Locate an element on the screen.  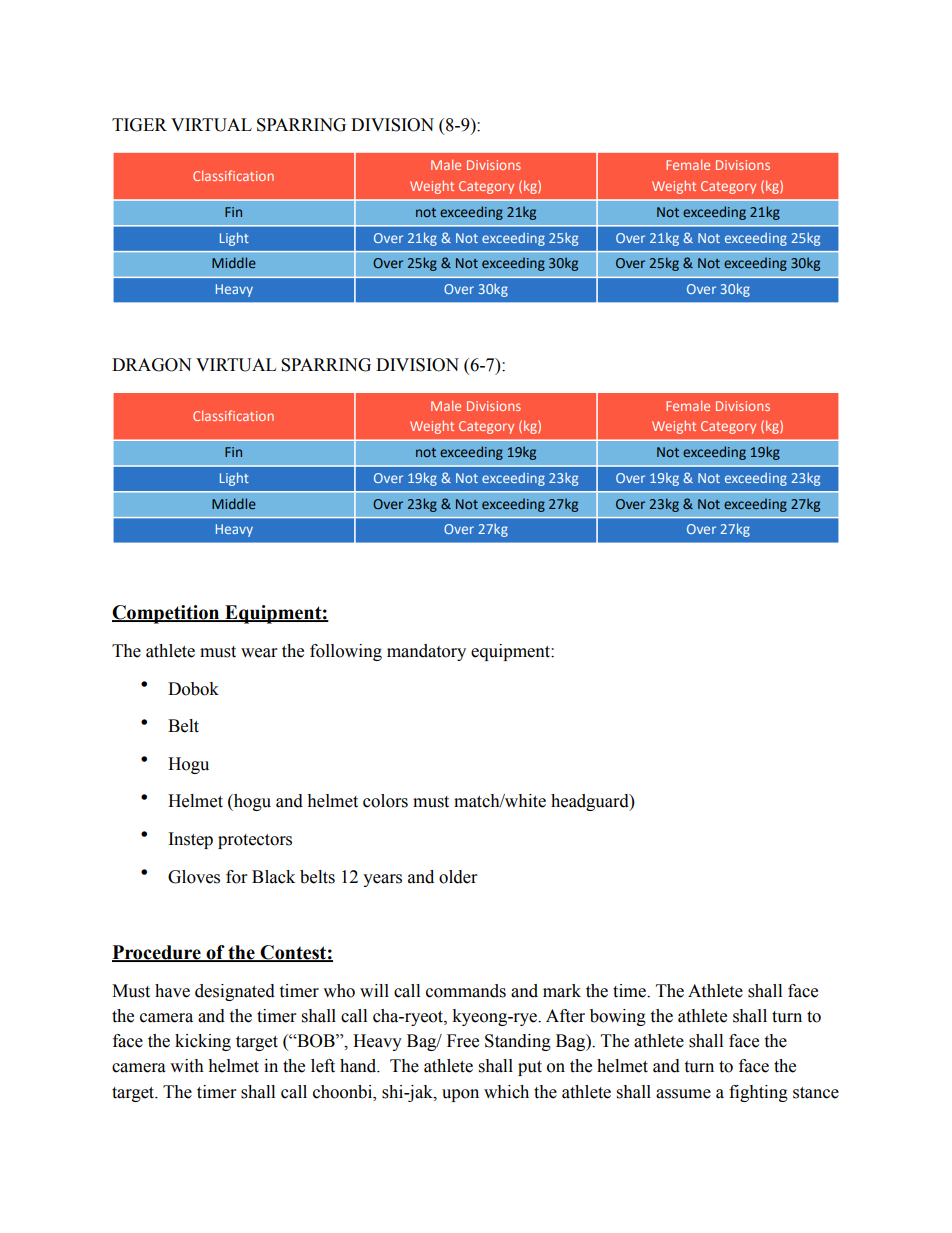
Competition is located at coordinates (167, 614).
